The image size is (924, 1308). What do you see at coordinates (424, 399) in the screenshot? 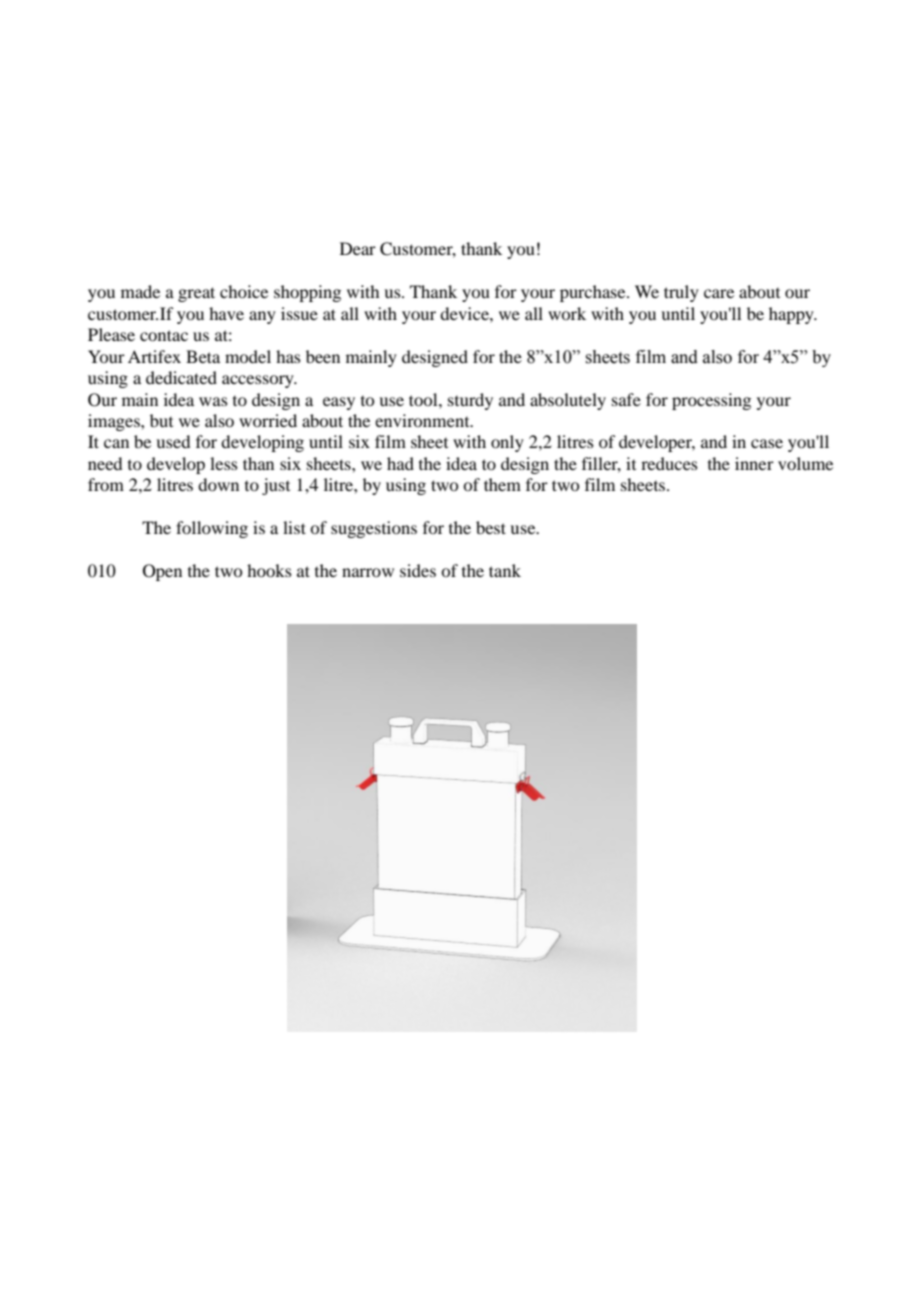
I see `tool` at bounding box center [424, 399].
